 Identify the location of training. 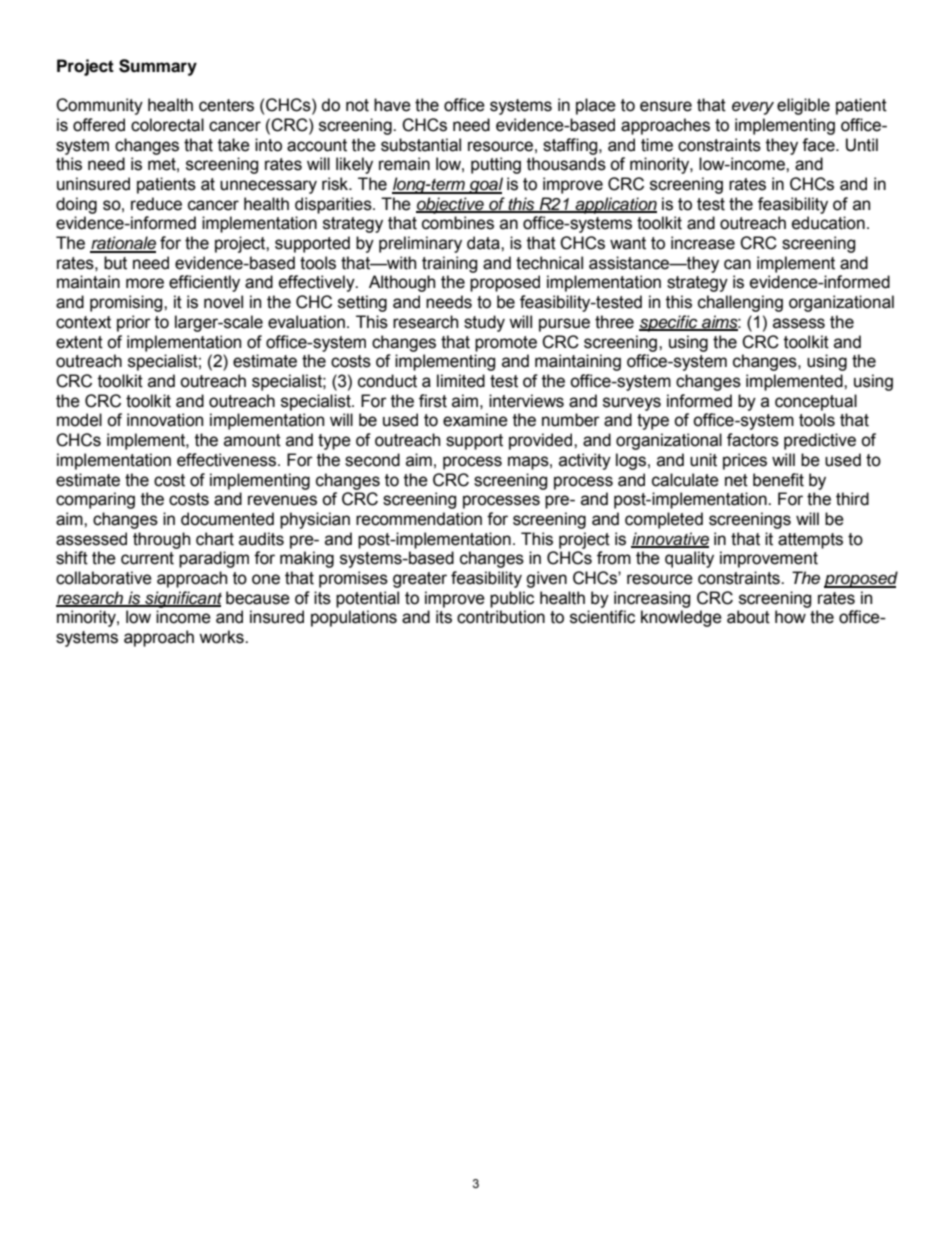
(450, 264).
